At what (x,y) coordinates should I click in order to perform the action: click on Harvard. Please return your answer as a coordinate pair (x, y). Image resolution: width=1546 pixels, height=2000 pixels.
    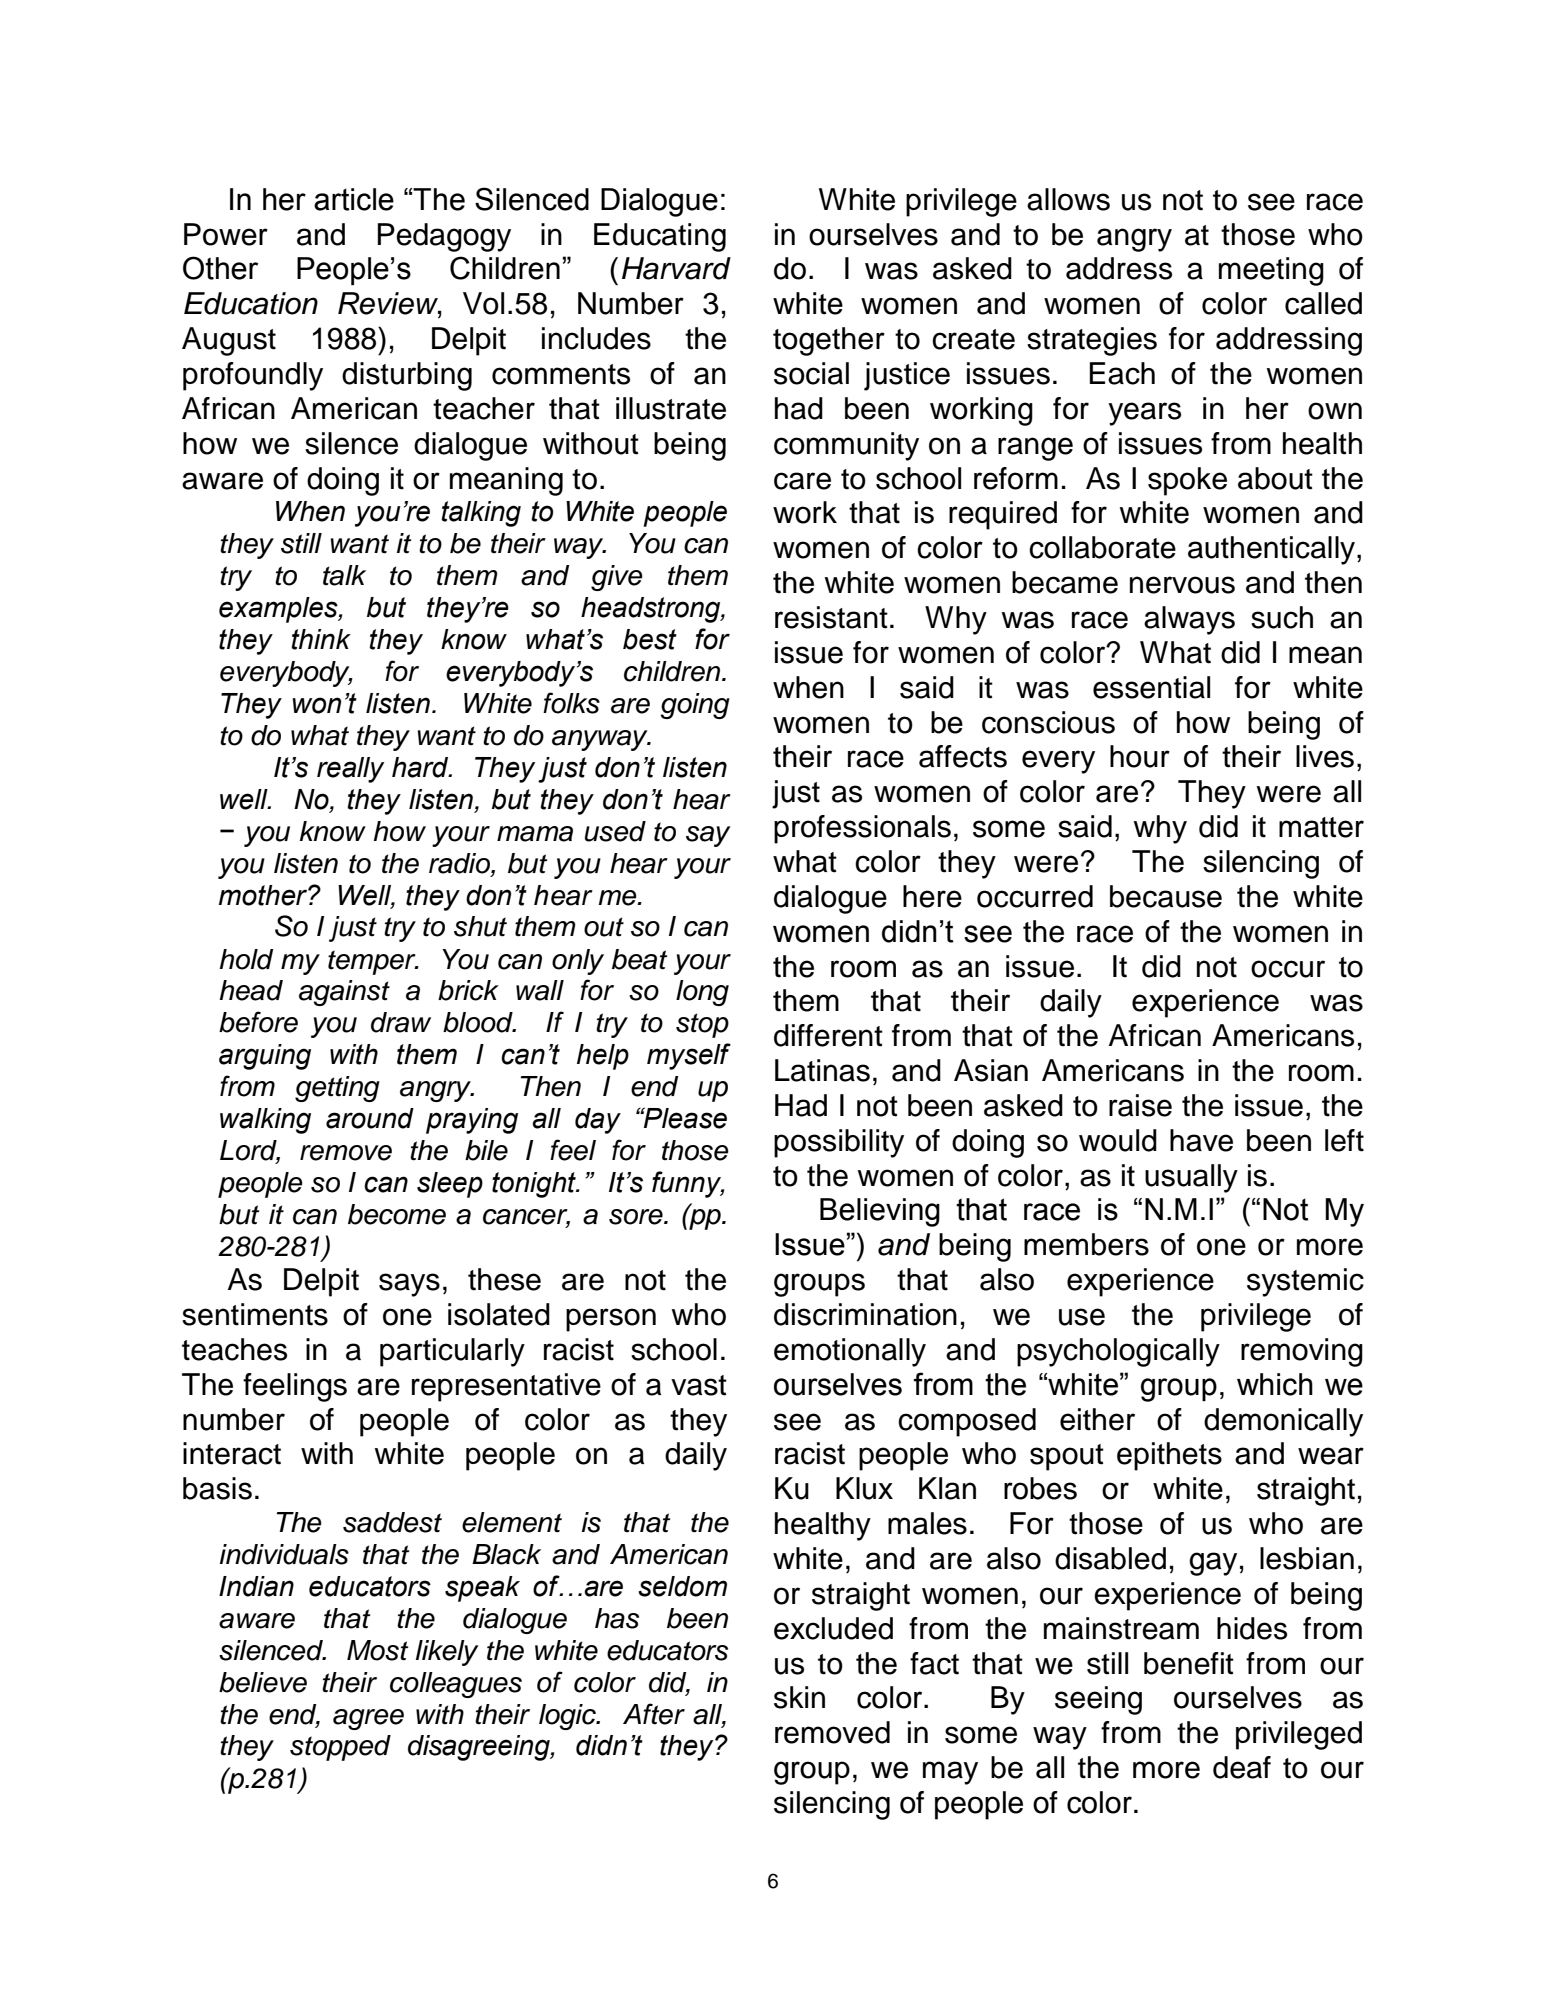
    Looking at the image, I should click on (676, 268).
